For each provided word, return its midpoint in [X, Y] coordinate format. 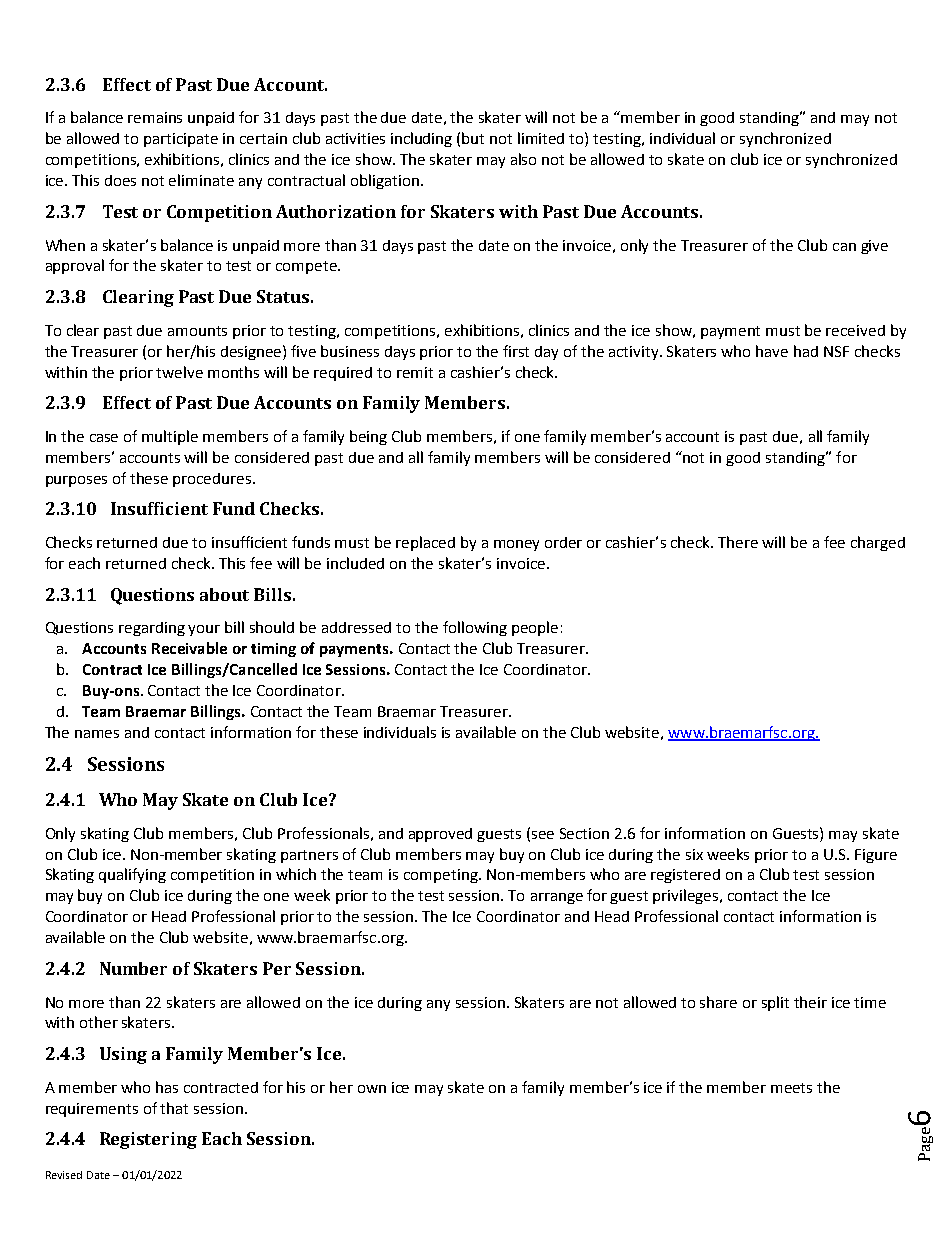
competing [442, 876]
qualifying [132, 875]
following [475, 628]
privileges [687, 896]
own [372, 1089]
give [874, 247]
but [473, 138]
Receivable [189, 648]
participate [181, 140]
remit [415, 372]
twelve [179, 372]
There [738, 542]
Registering [148, 1140]
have [772, 351]
